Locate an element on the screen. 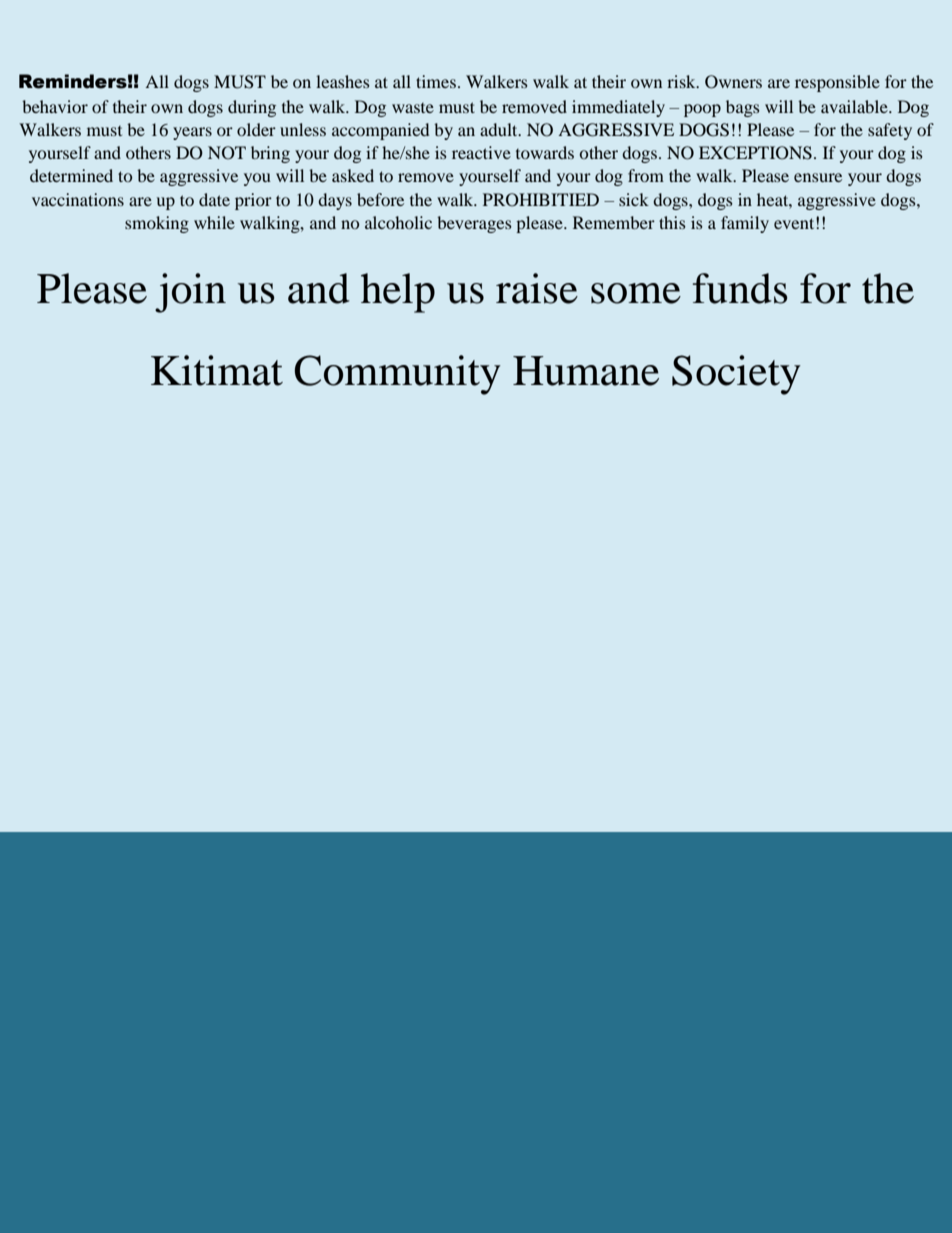  determined is located at coordinates (71, 175).
